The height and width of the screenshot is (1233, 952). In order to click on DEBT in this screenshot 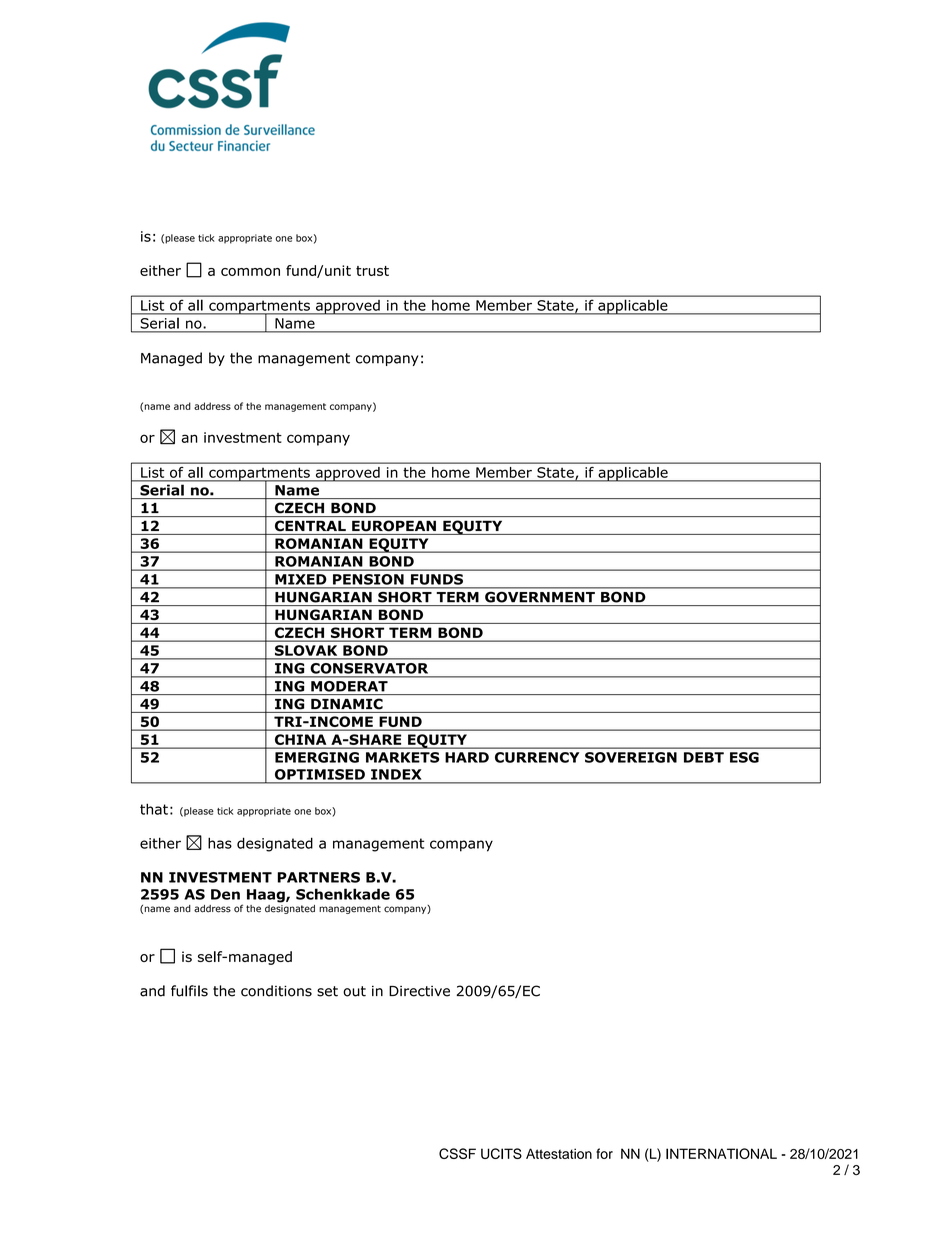, I will do `click(704, 757)`.
